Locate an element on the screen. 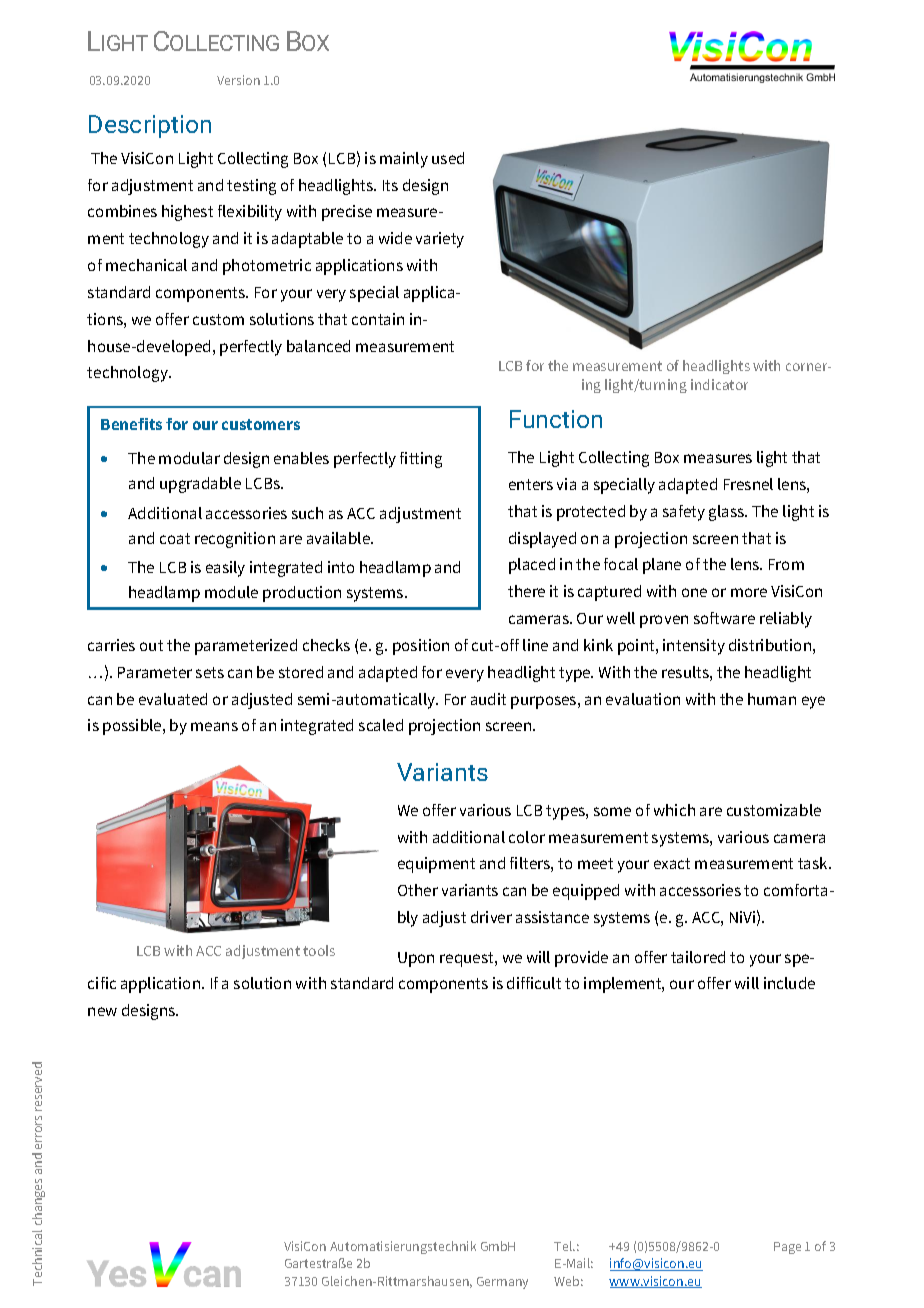 Image resolution: width=924 pixels, height=1308 pixels. used is located at coordinates (448, 158).
